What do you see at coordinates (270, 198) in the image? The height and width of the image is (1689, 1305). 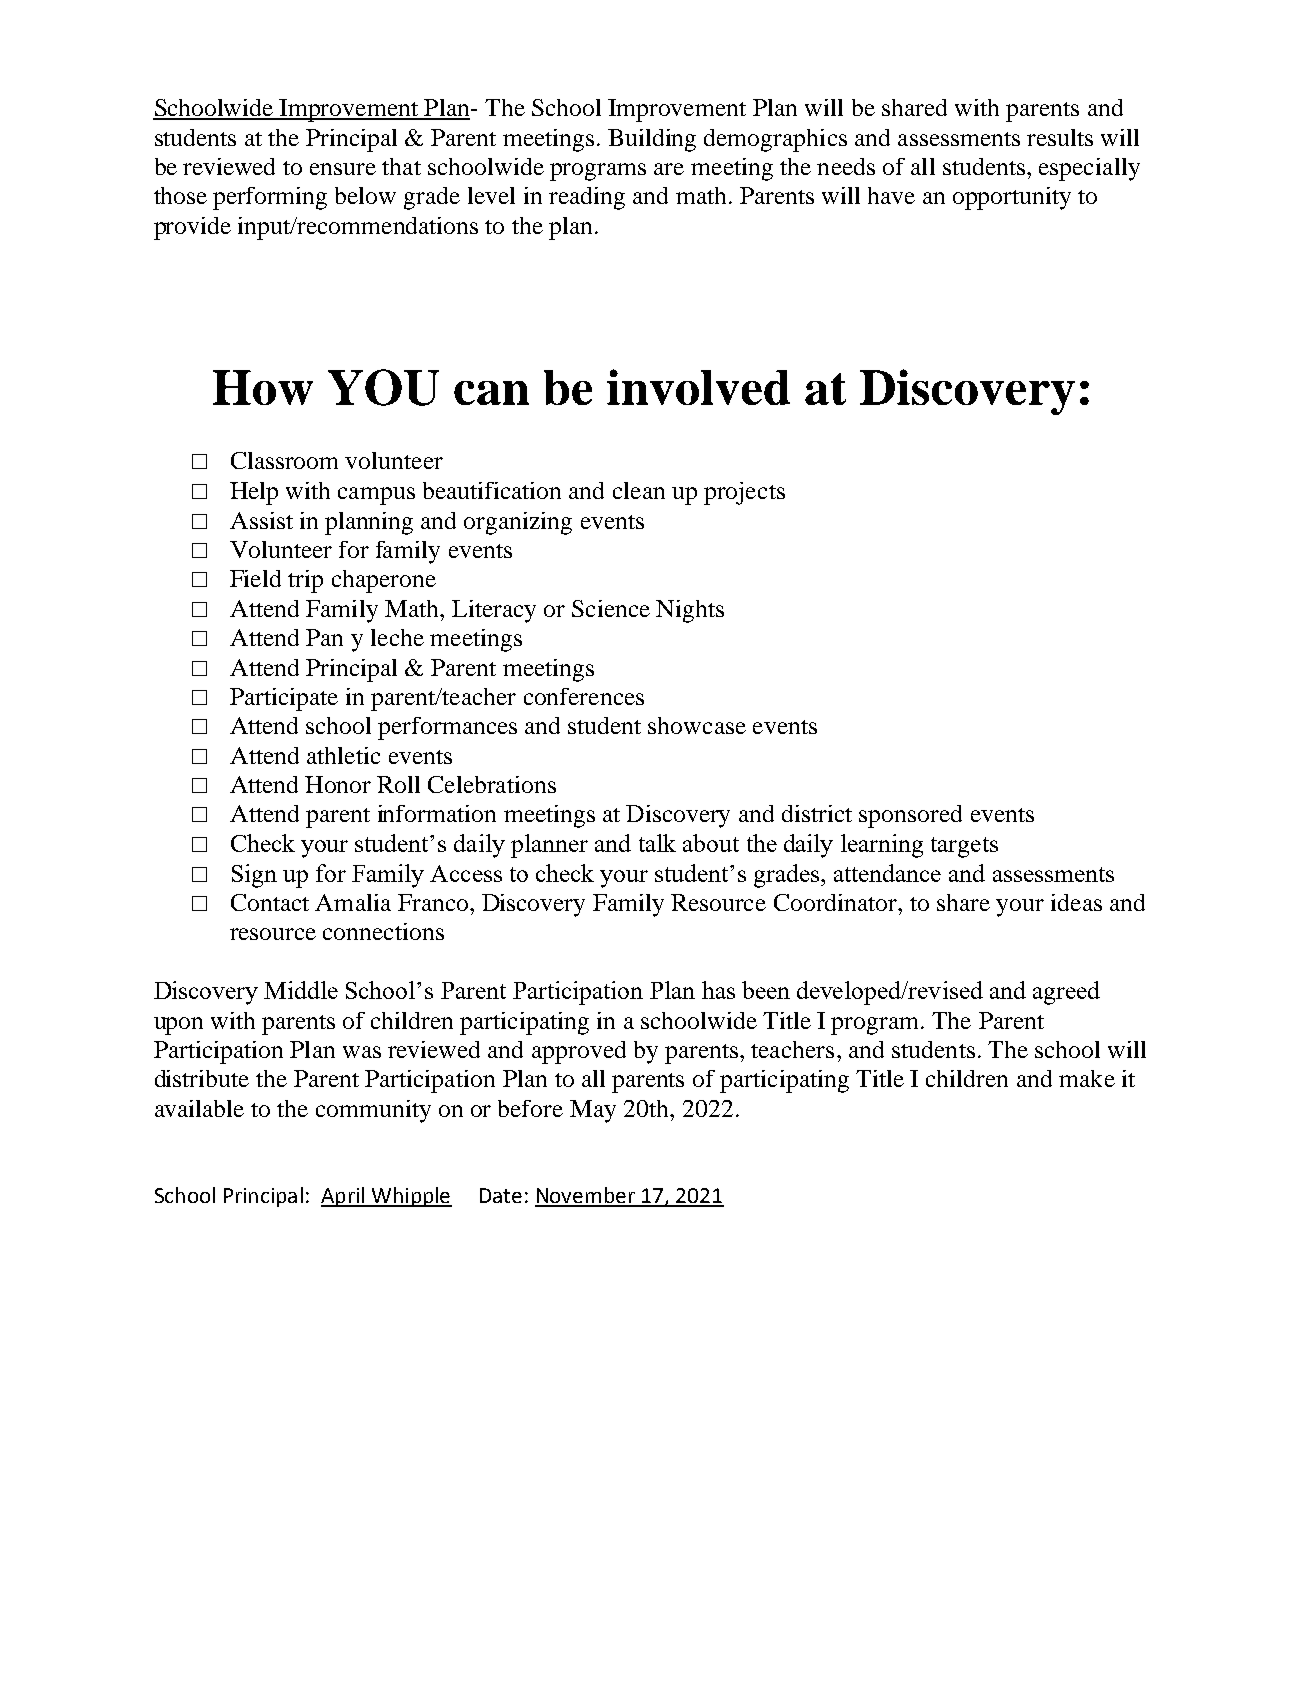 I see `performing` at bounding box center [270, 198].
